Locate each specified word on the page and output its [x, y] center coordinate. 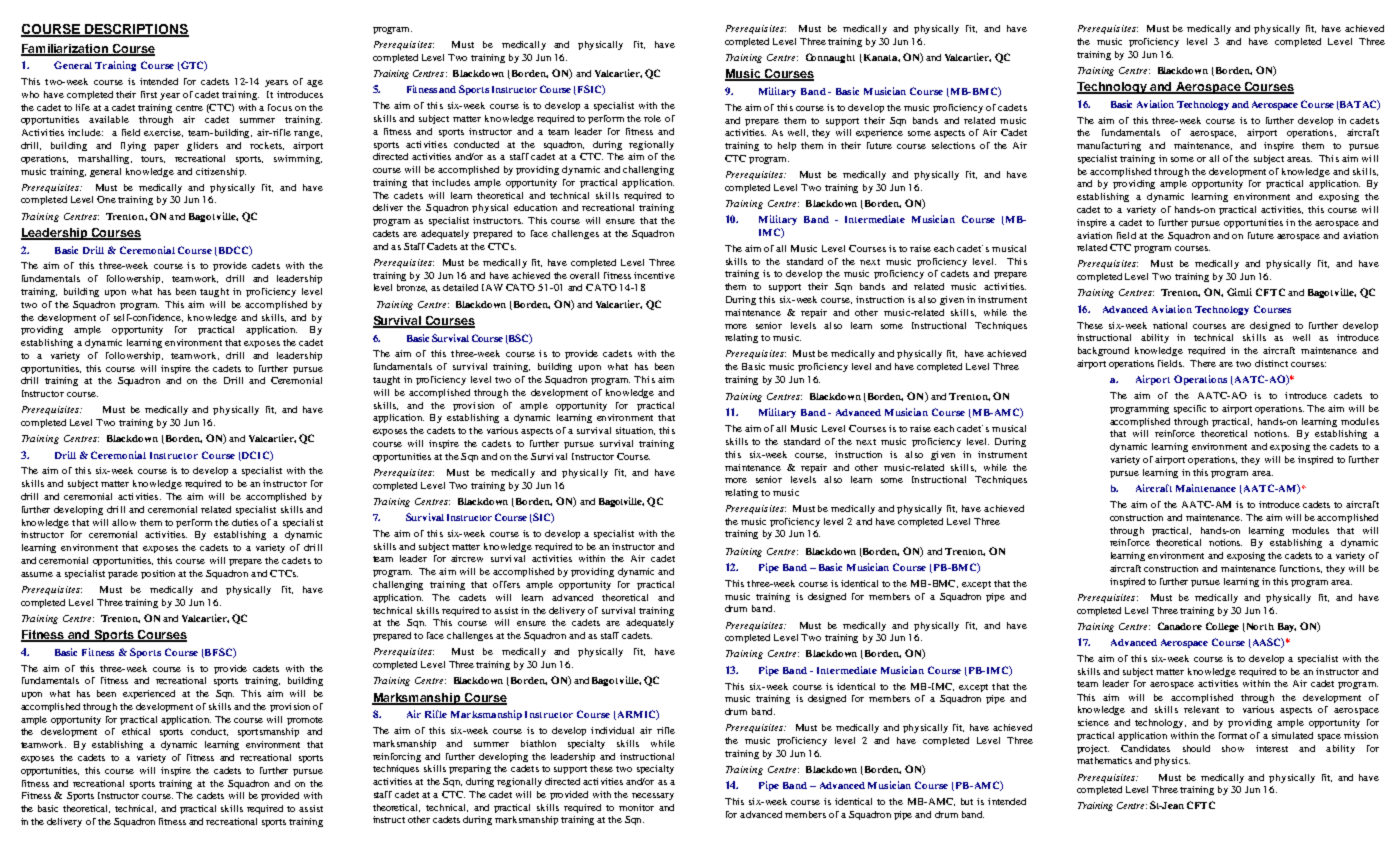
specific [1190, 409]
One [106, 199]
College [1222, 627]
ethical [136, 731]
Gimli [1239, 292]
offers [506, 584]
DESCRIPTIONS [136, 30]
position [158, 574]
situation [635, 431]
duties [245, 522]
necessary [653, 796]
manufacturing [1109, 146]
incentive [654, 275]
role [652, 118]
